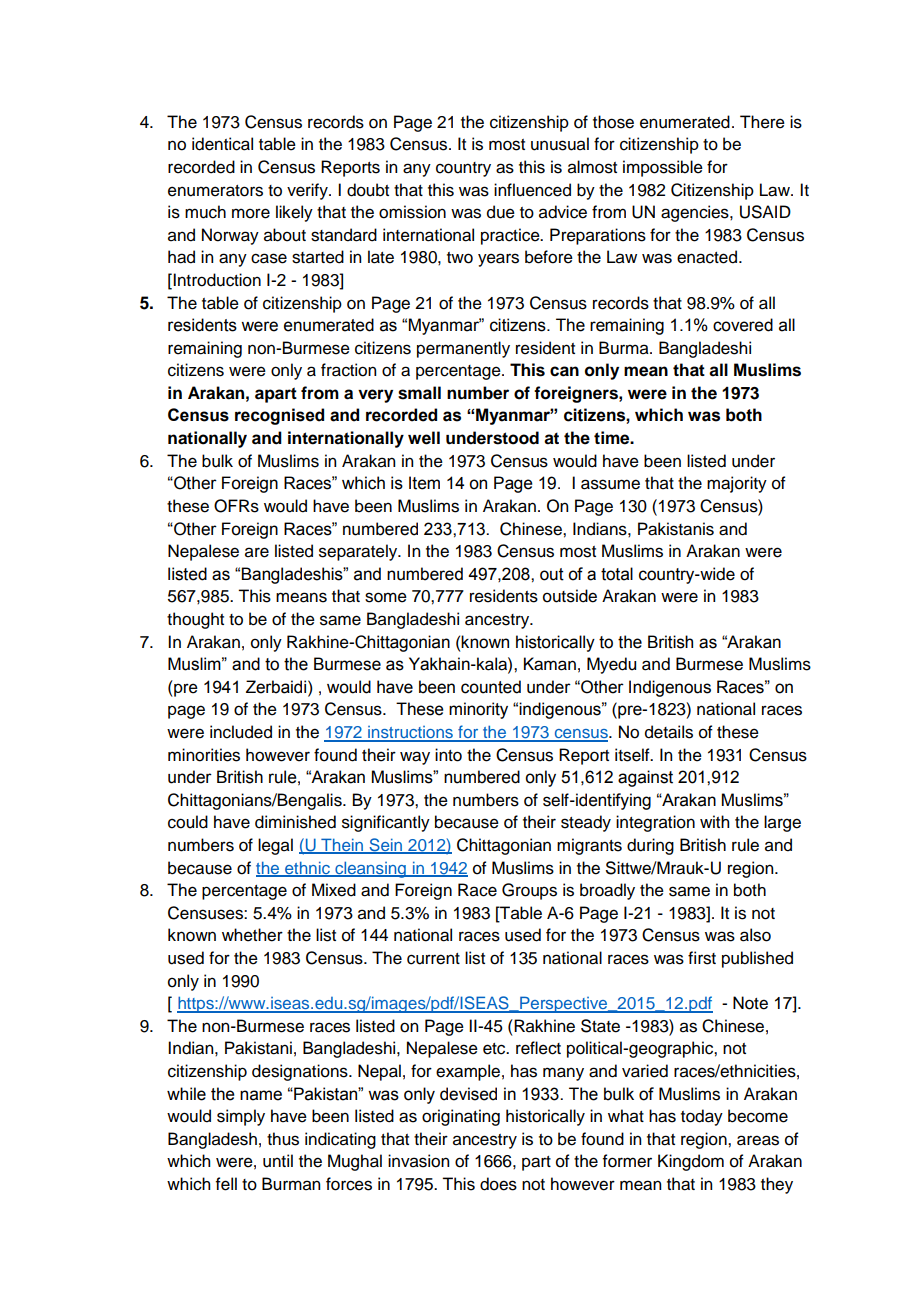  Describe the element at coordinates (532, 190) in the document. I see `influenced` at that location.
